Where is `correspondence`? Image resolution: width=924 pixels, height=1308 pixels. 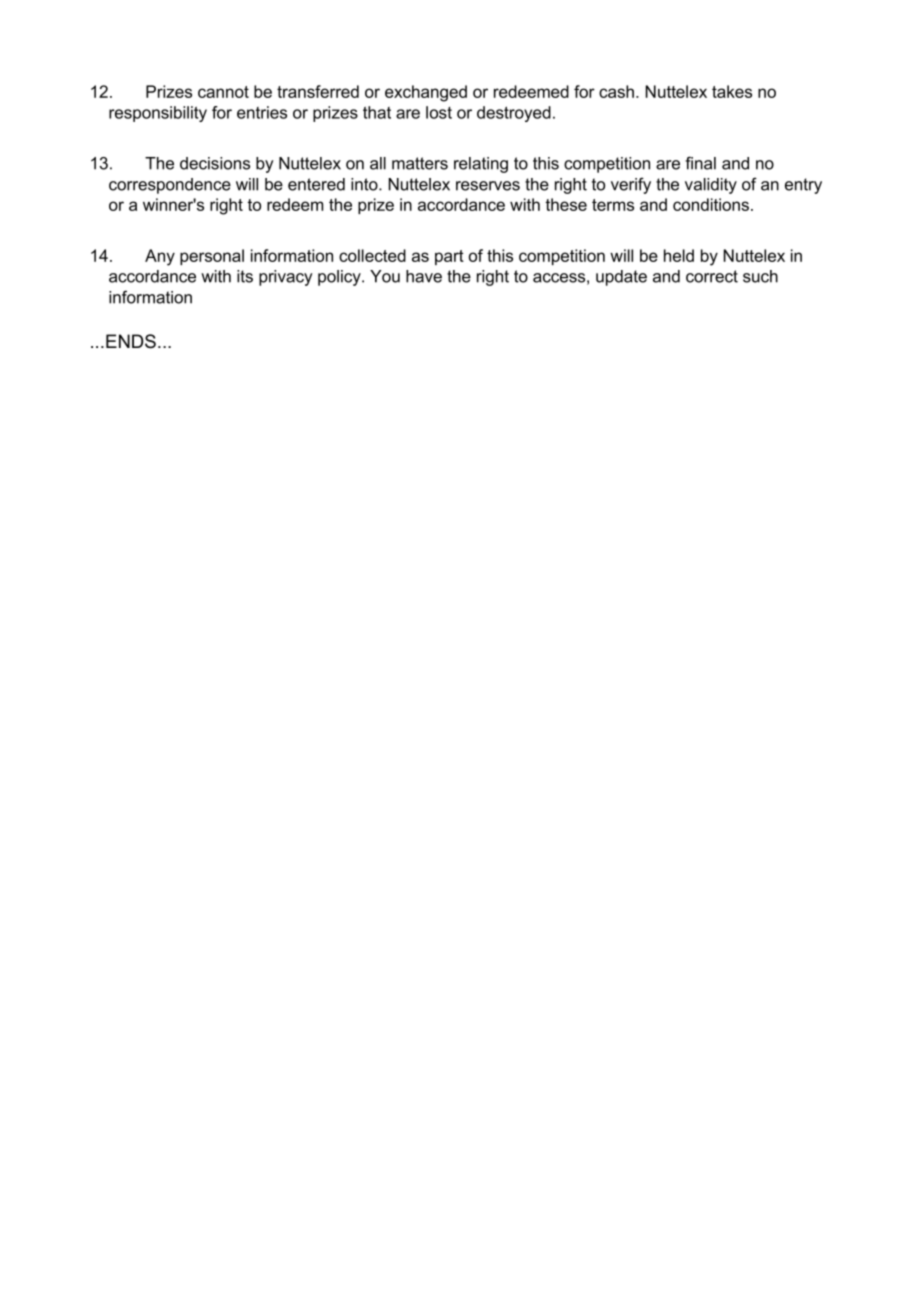
correspondence is located at coordinates (170, 186).
